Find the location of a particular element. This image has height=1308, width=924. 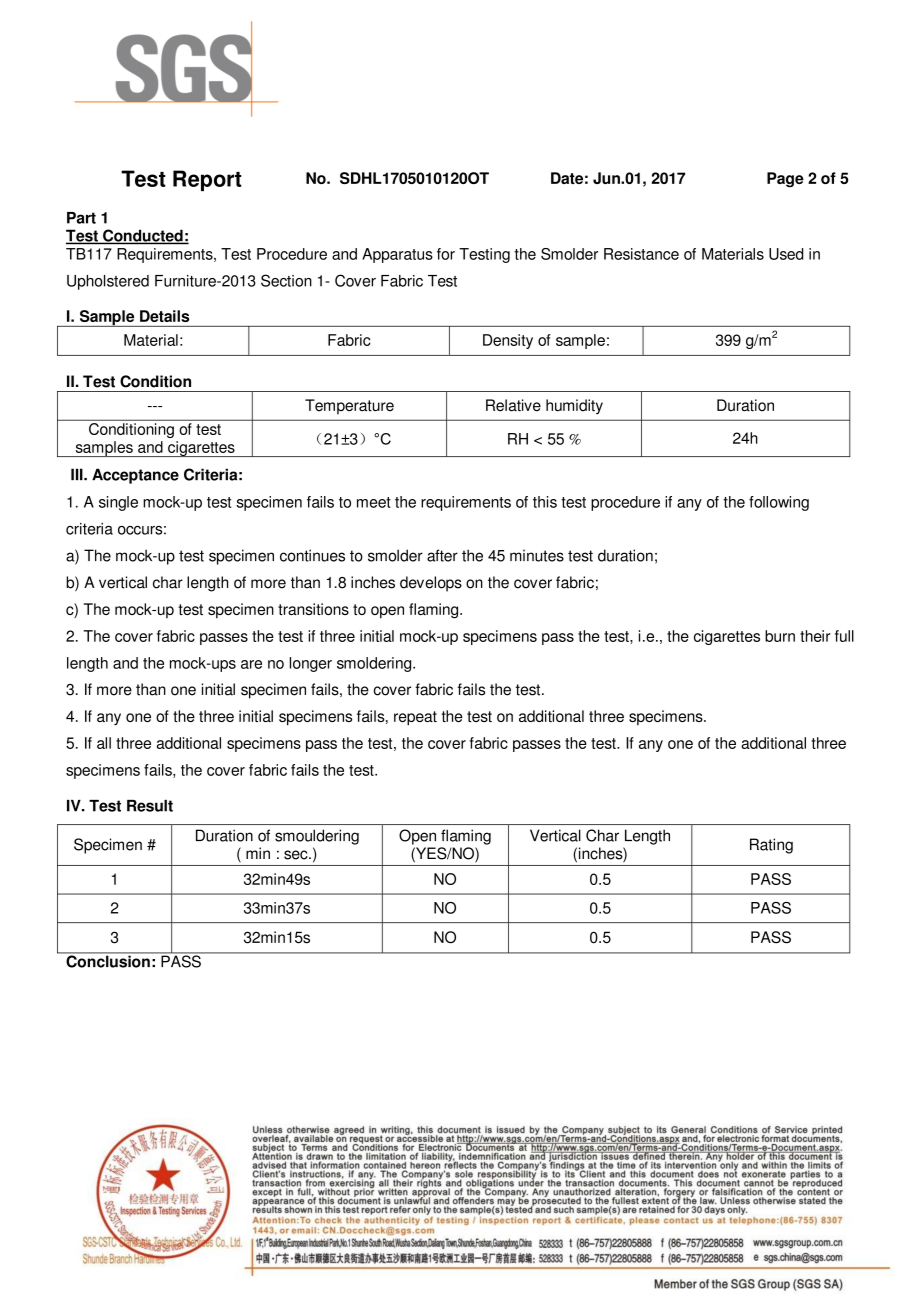

for is located at coordinates (446, 254).
